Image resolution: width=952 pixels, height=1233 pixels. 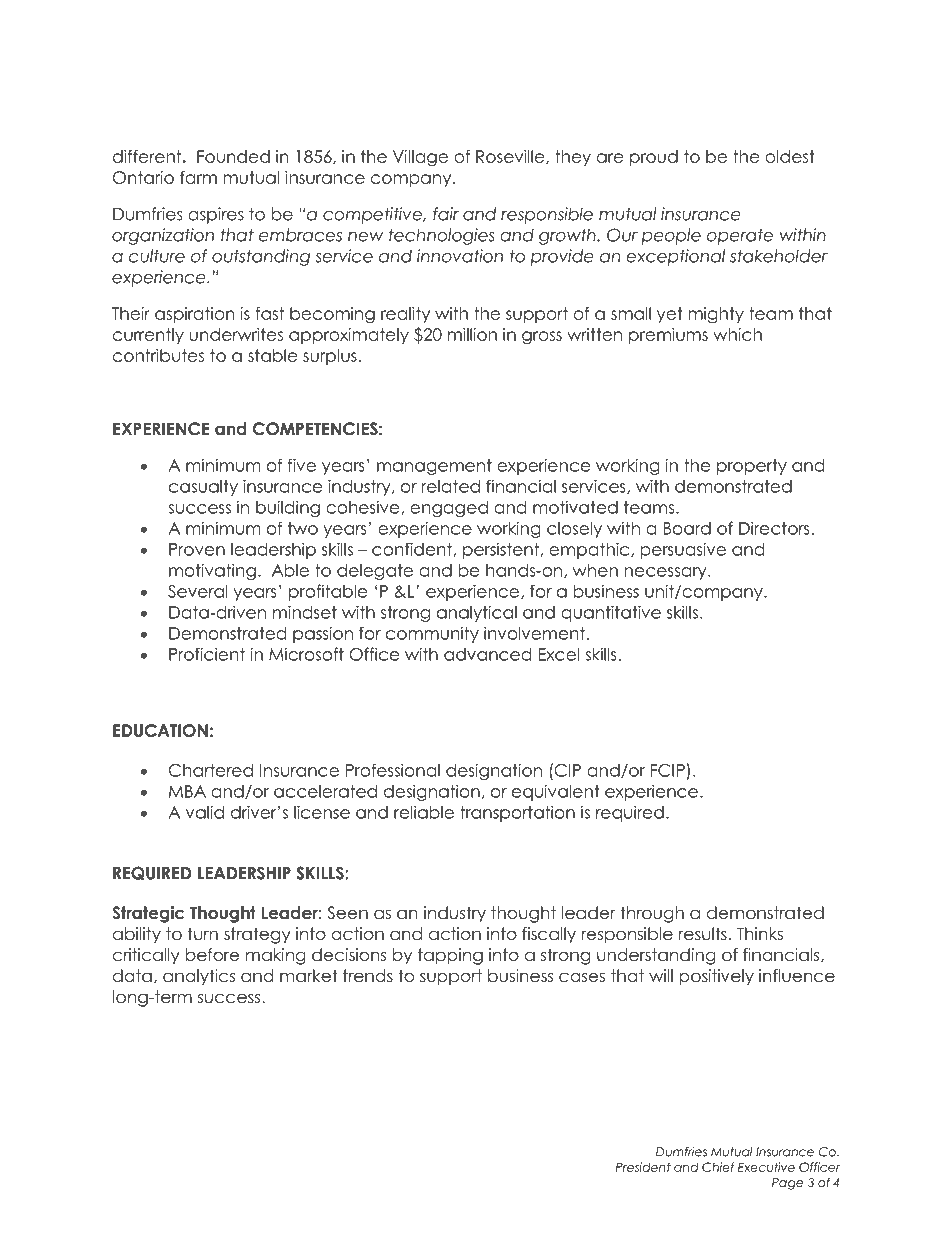 What do you see at coordinates (203, 488) in the screenshot?
I see `casualty` at bounding box center [203, 488].
